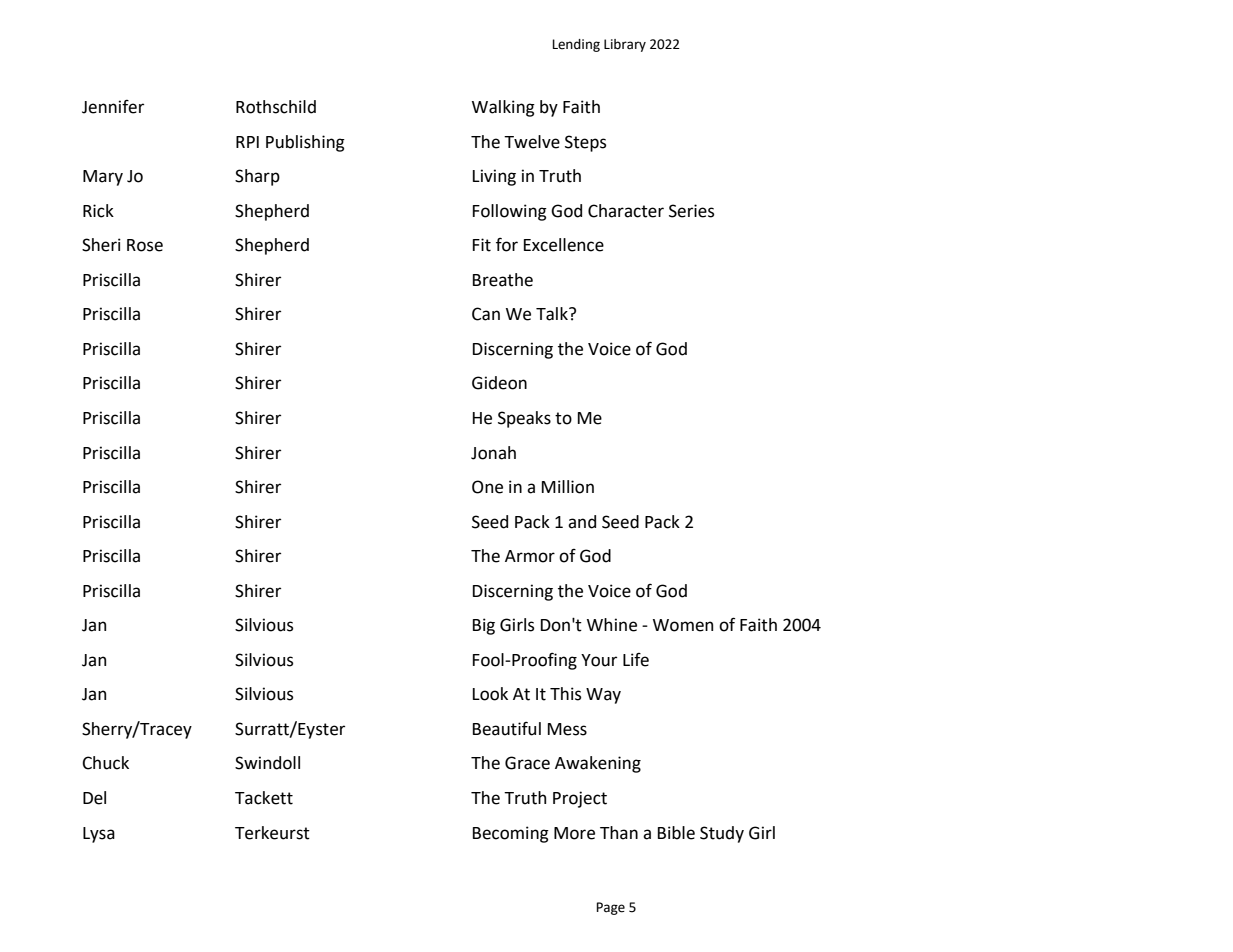 This image has width=1233, height=952. What do you see at coordinates (625, 45) in the image?
I see `Library` at bounding box center [625, 45].
